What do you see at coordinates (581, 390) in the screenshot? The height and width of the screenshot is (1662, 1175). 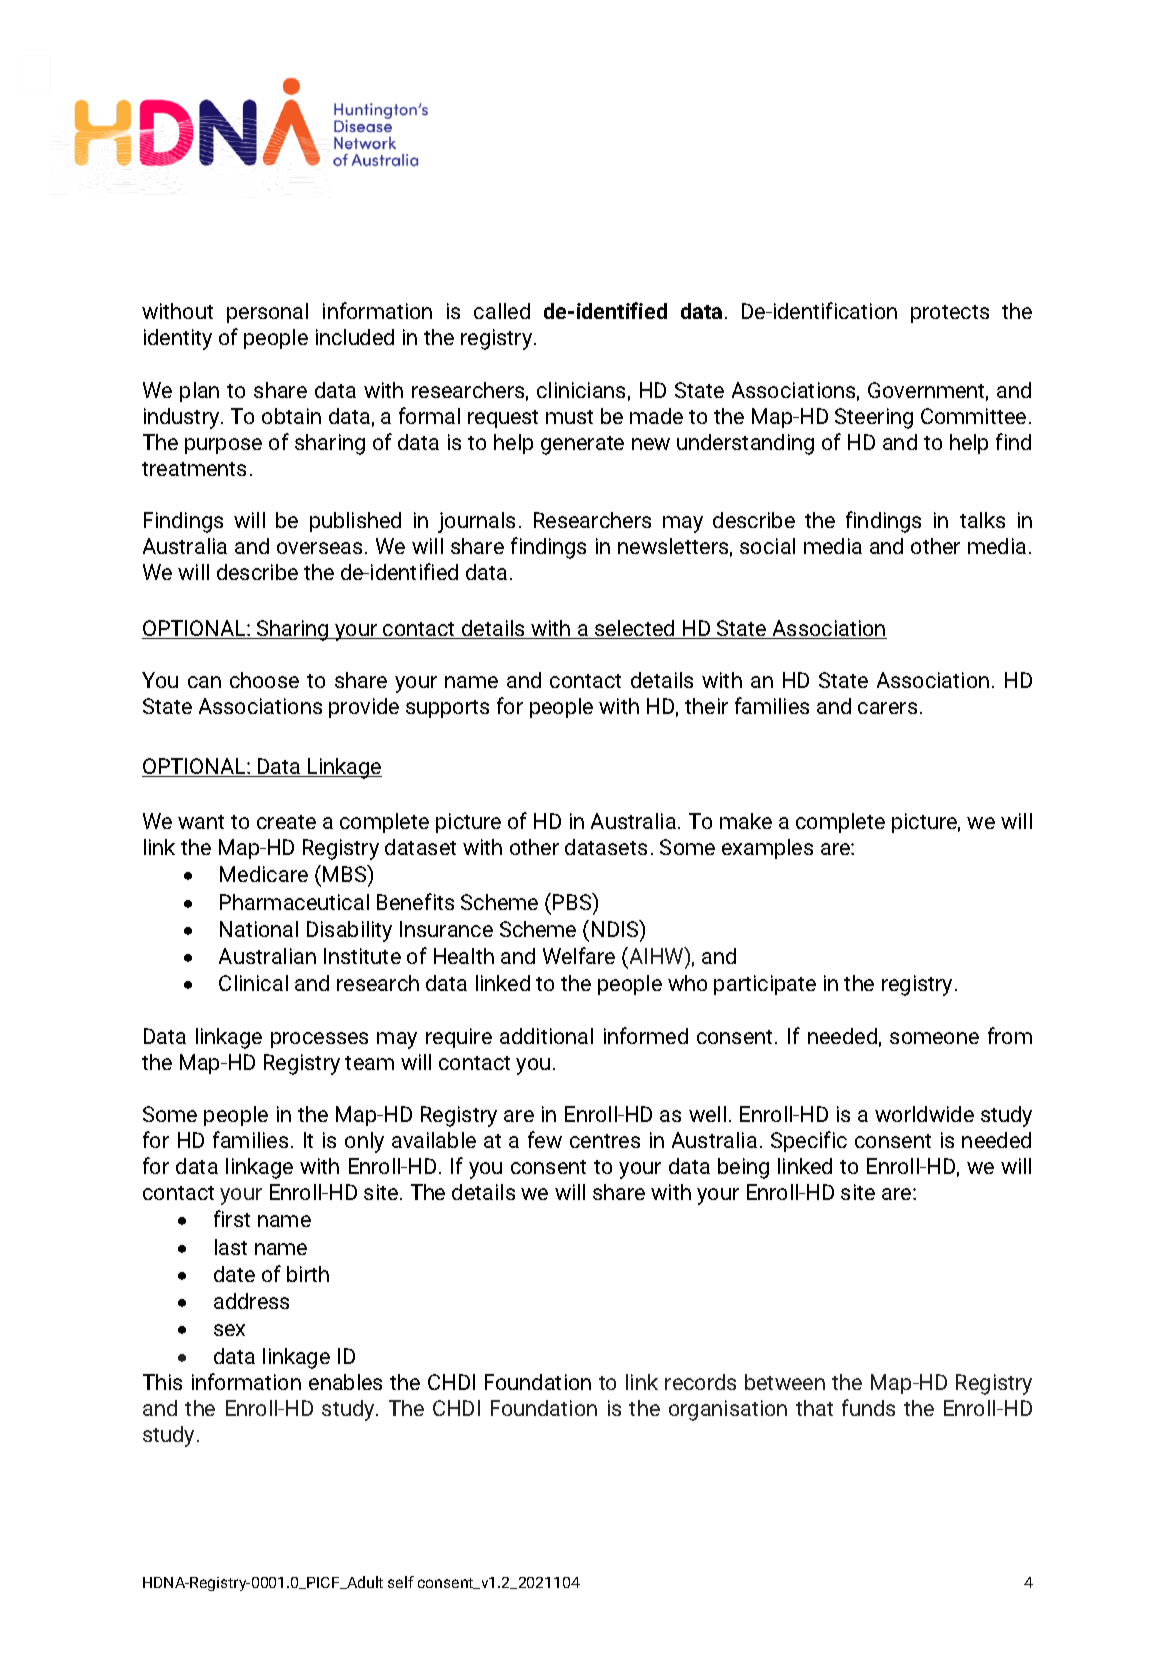 I see `clinicians` at bounding box center [581, 390].
